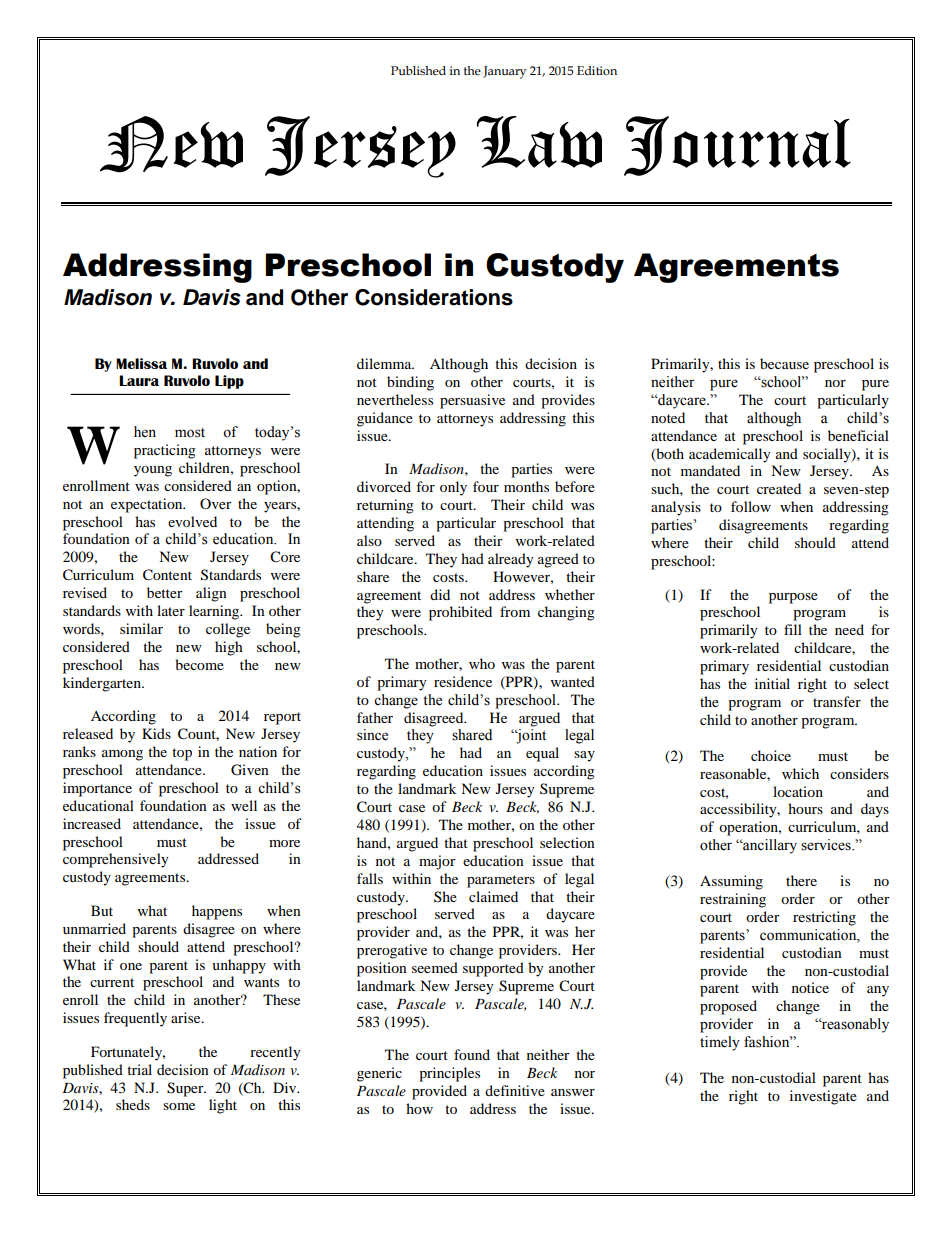  What do you see at coordinates (539, 142) in the page?
I see `Law` at bounding box center [539, 142].
